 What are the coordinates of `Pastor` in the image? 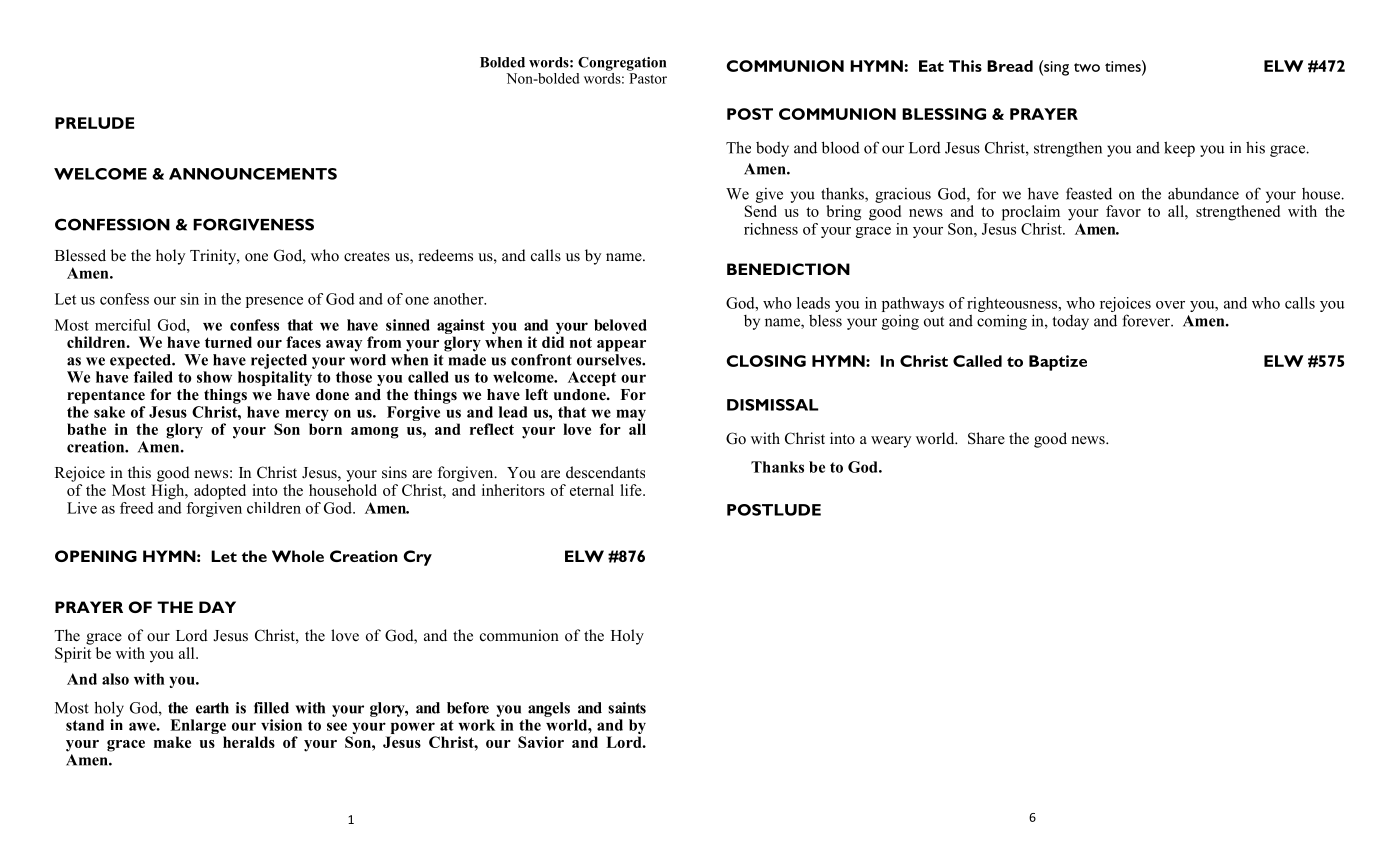 It's located at (648, 78).
